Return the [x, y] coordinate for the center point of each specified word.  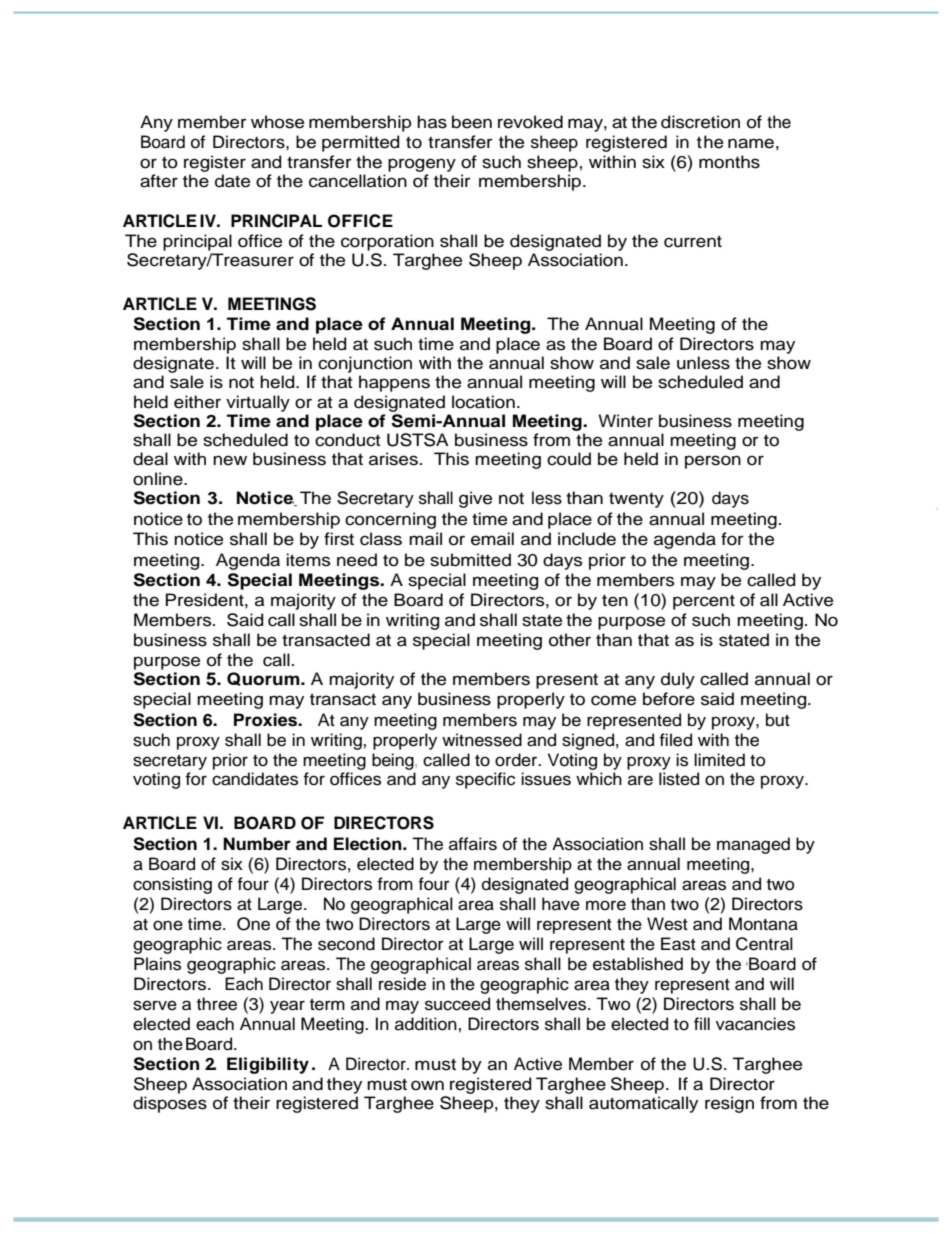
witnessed [482, 740]
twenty [636, 500]
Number [257, 844]
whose [277, 122]
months [729, 162]
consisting [172, 885]
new [230, 460]
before [669, 699]
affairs [473, 844]
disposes [170, 1104]
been [472, 122]
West [667, 924]
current [693, 241]
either [197, 402]
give [475, 499]
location [483, 402]
